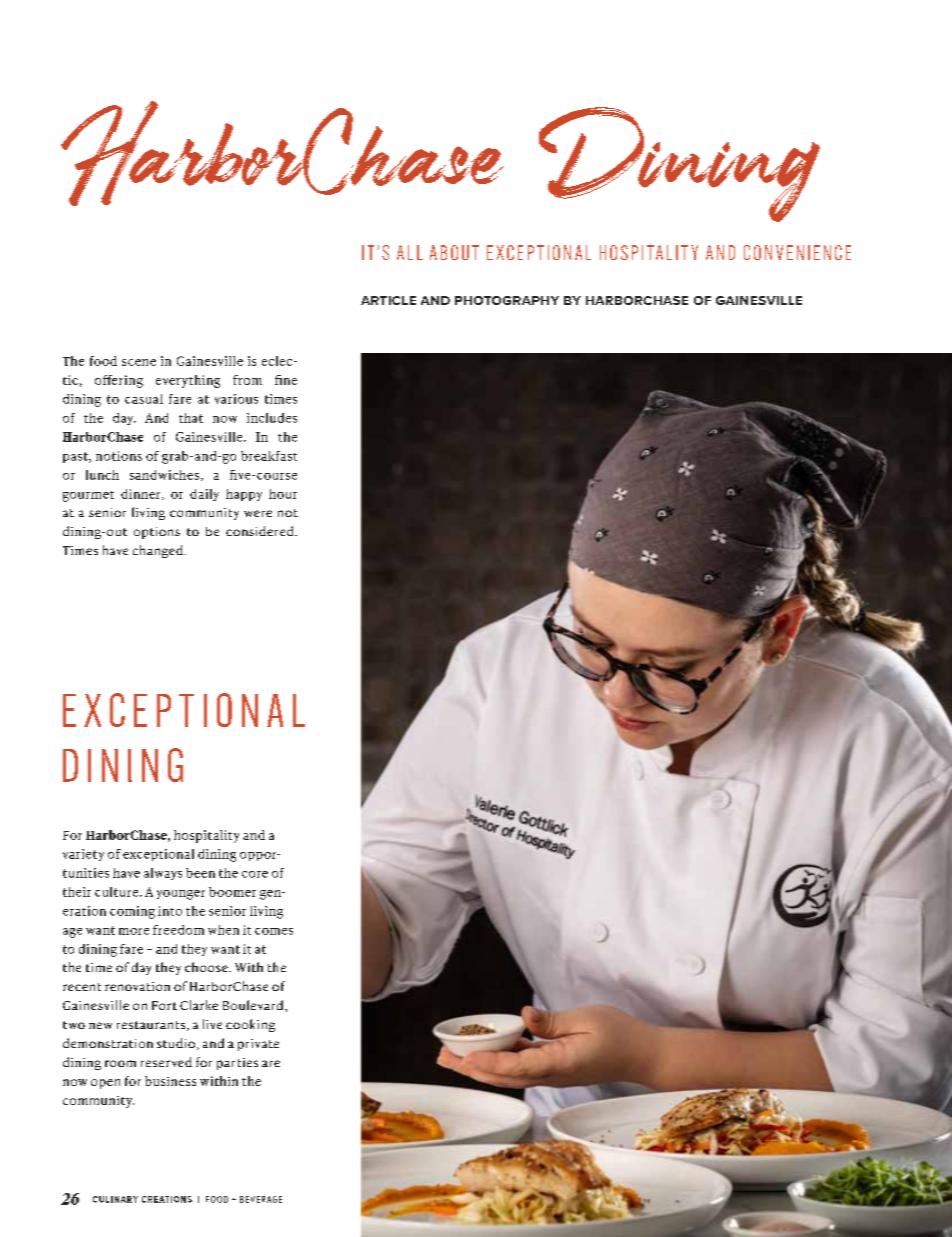 This page has height=1237, width=952. Describe the element at coordinates (286, 380) in the page. I see `fine` at that location.
